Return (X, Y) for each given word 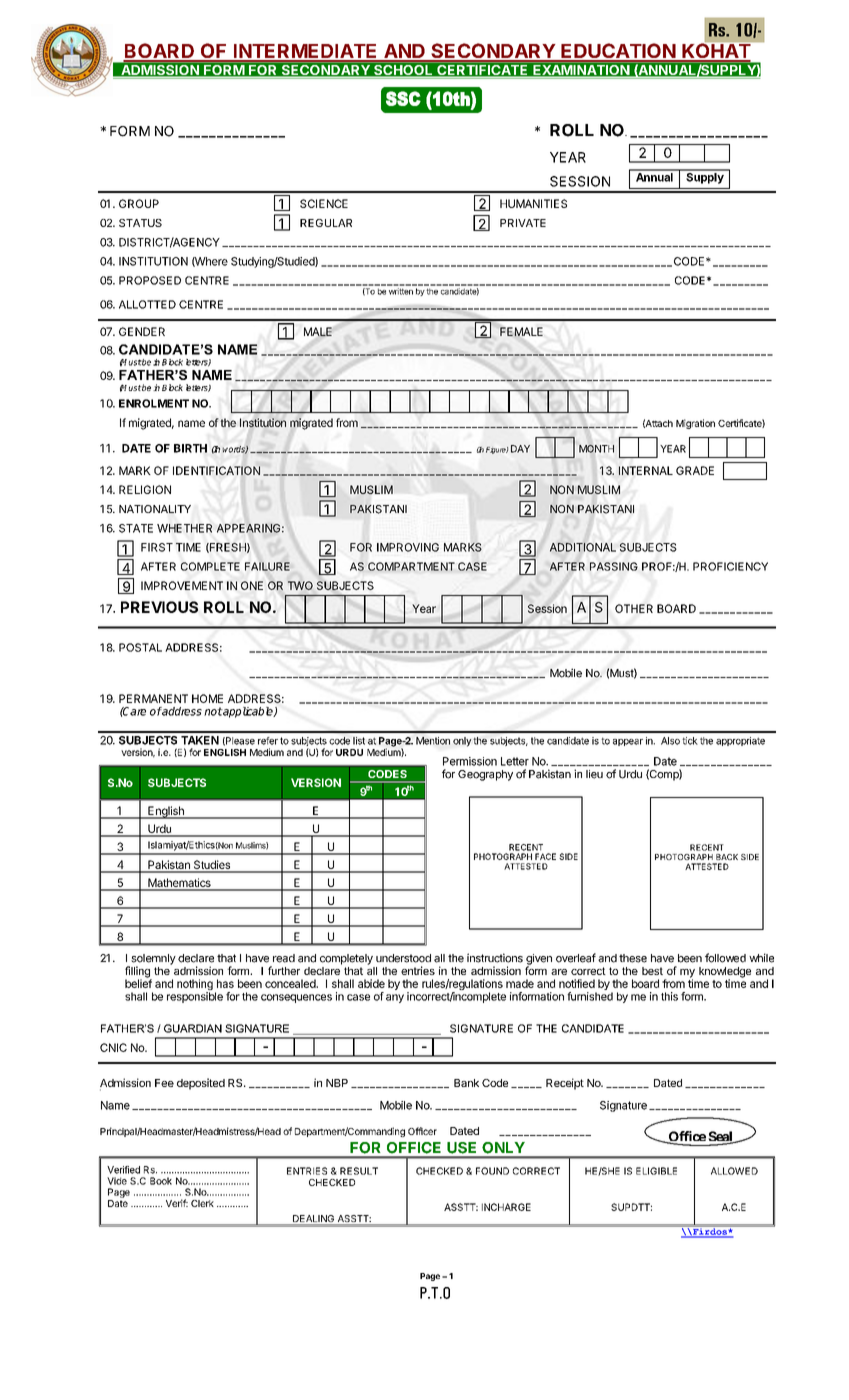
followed (725, 958)
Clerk (202, 1203)
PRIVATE (523, 223)
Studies (212, 866)
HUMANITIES (533, 203)
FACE (545, 856)
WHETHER (184, 528)
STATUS (140, 223)
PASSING (614, 566)
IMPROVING (408, 547)
